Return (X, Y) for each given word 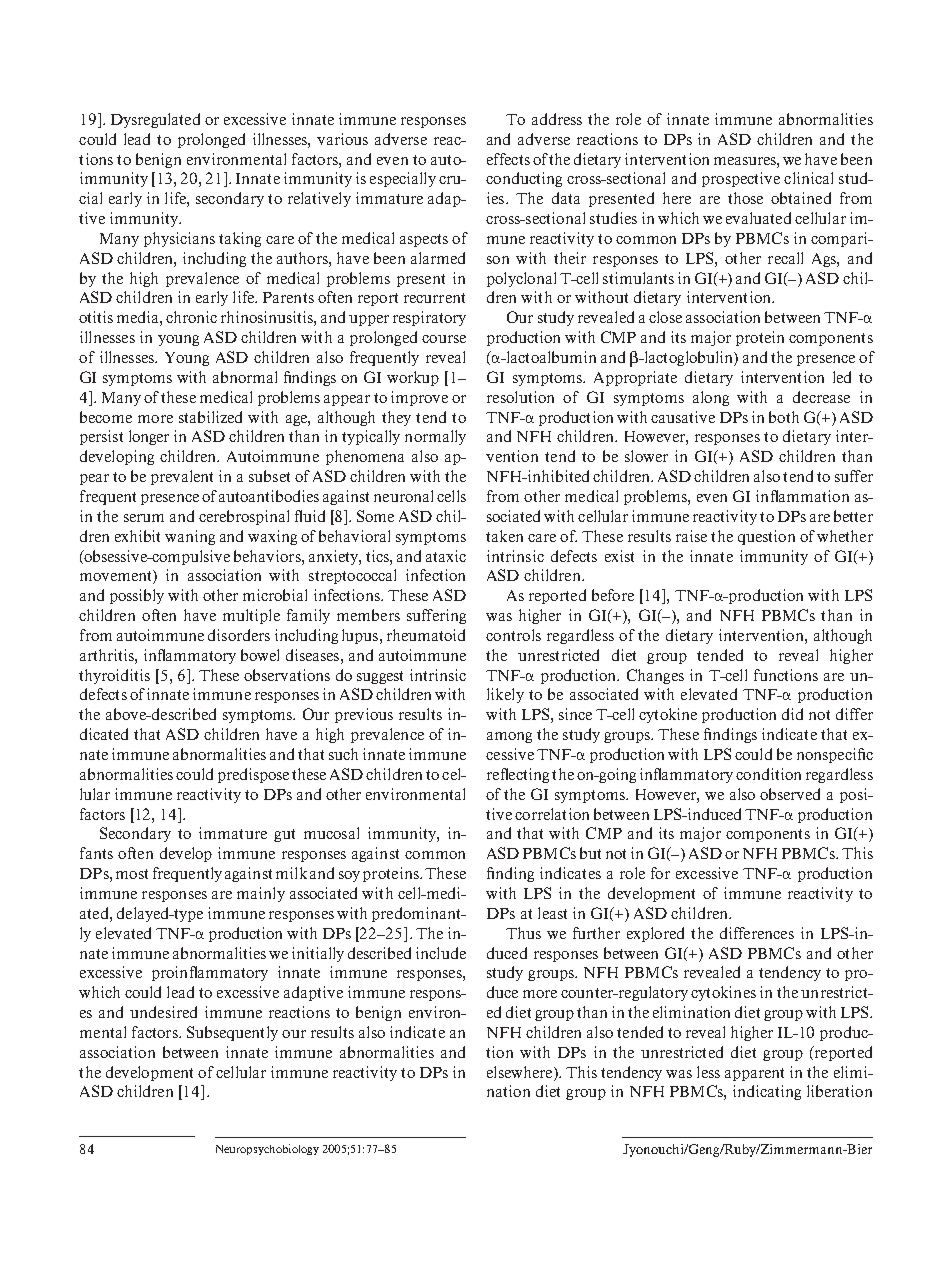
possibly (137, 596)
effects (508, 159)
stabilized (210, 417)
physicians (179, 239)
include (441, 953)
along (711, 398)
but (590, 853)
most (132, 874)
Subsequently (232, 1033)
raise (691, 536)
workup (413, 378)
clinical (808, 178)
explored (655, 934)
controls (513, 635)
